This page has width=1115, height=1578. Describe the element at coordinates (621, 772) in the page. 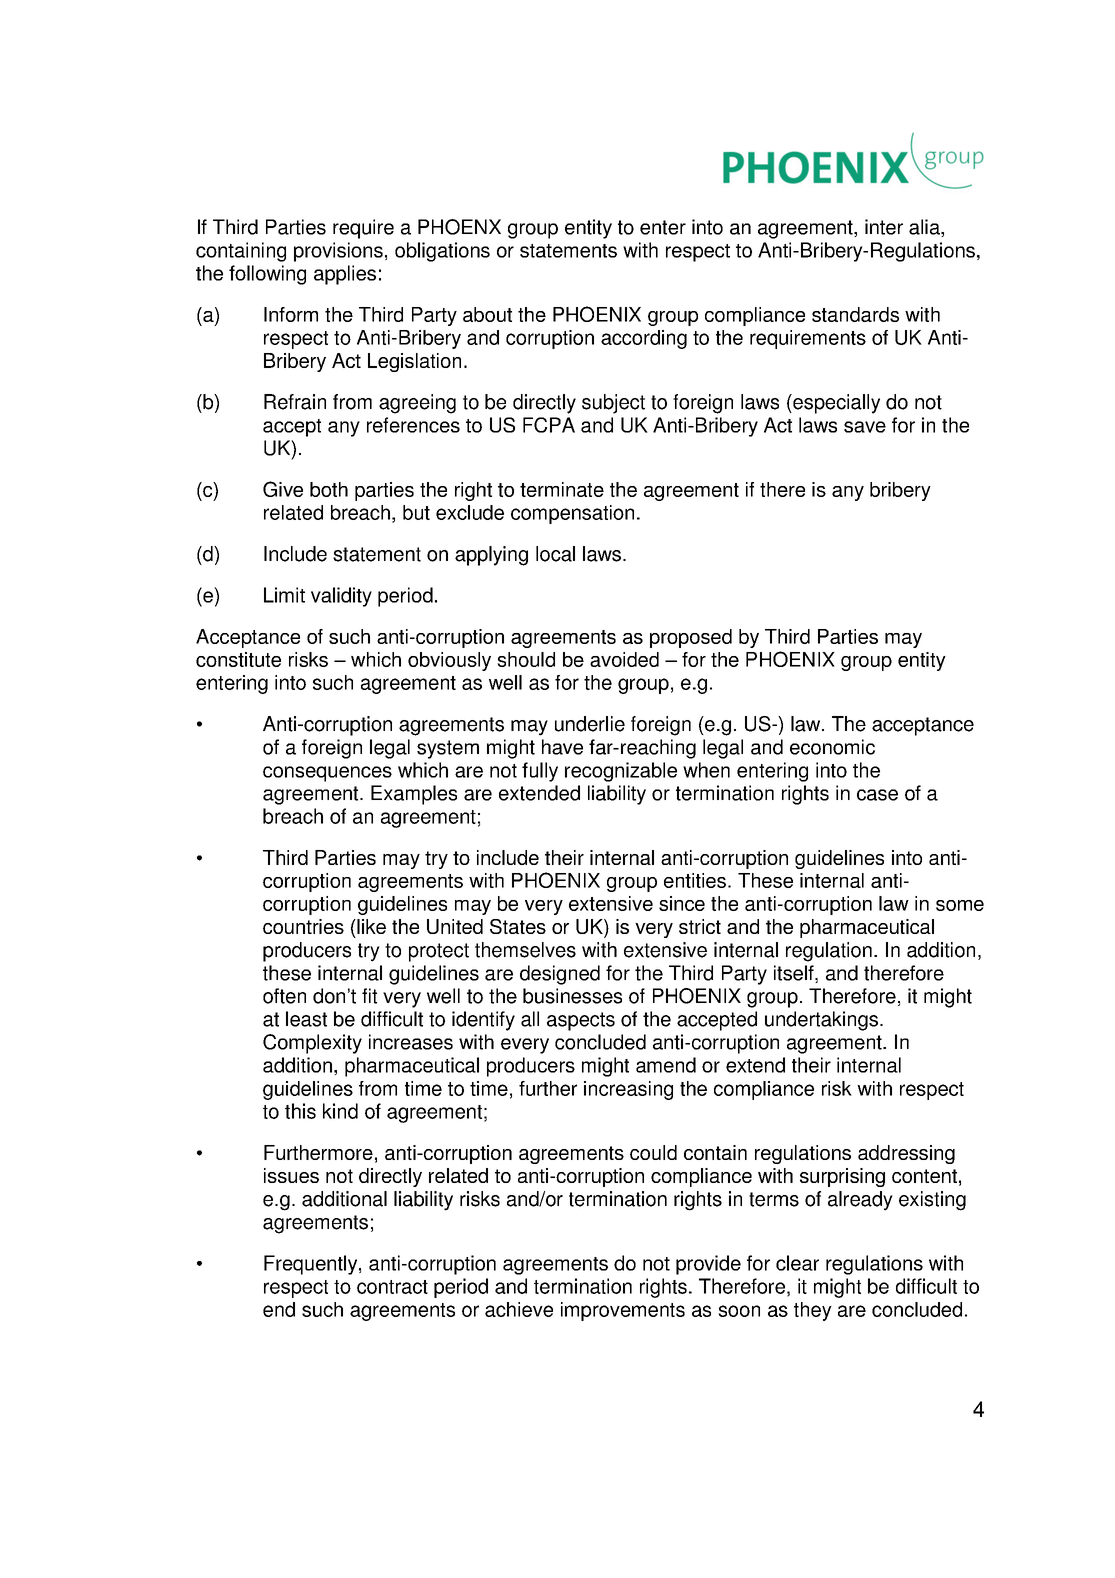

I see `recognizable` at that location.
